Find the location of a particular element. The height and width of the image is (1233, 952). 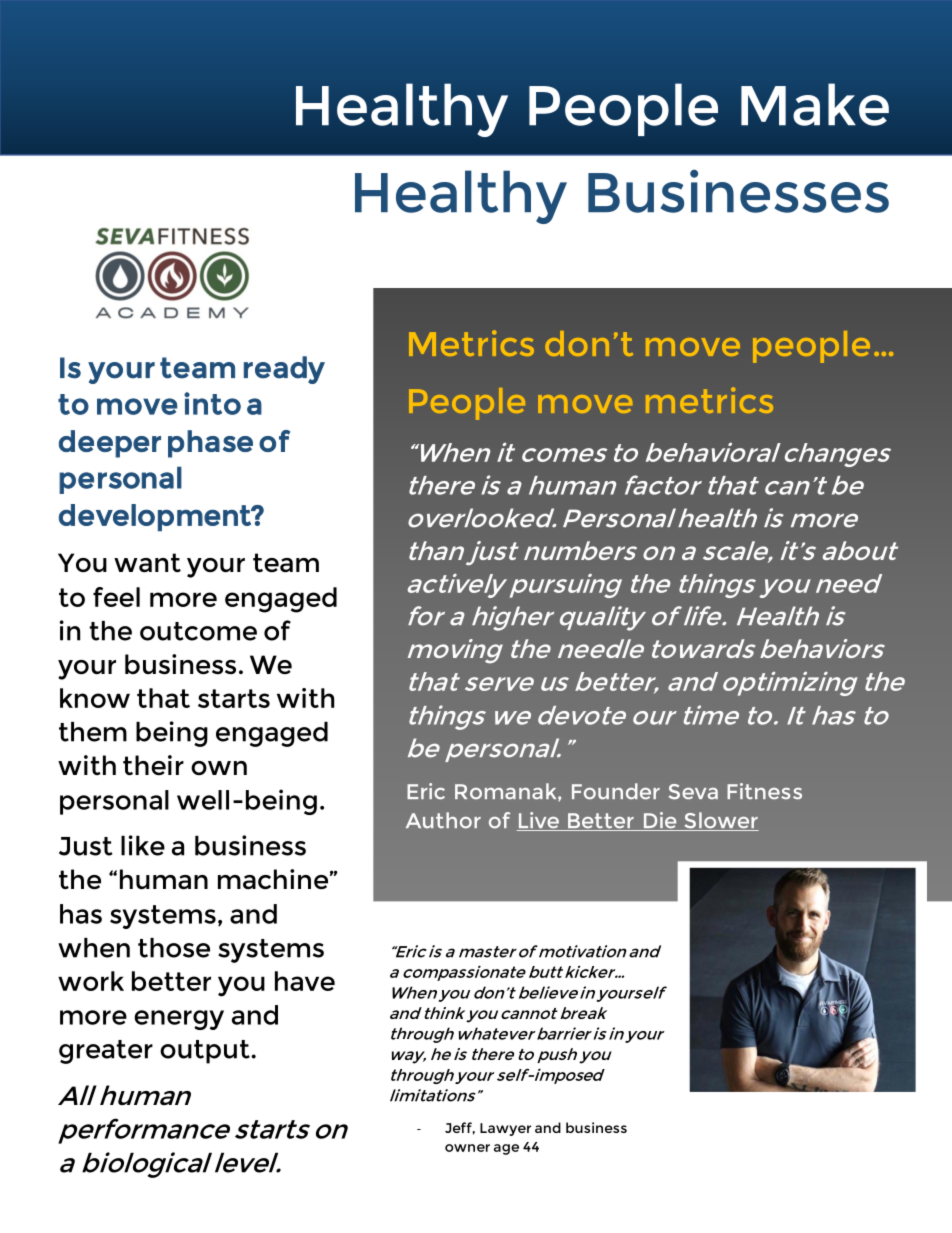

Fitness is located at coordinates (764, 791).
